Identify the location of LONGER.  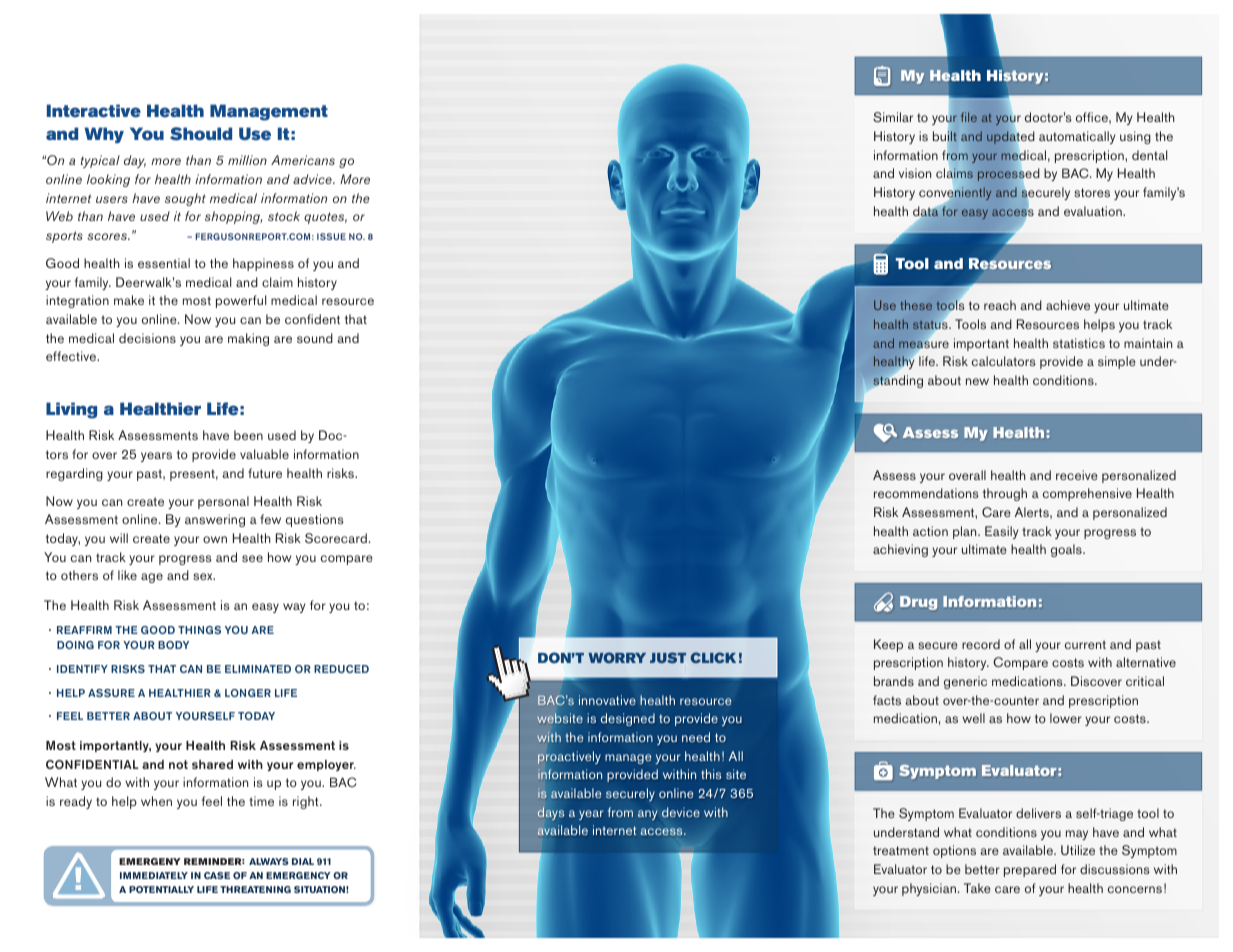
(248, 693).
